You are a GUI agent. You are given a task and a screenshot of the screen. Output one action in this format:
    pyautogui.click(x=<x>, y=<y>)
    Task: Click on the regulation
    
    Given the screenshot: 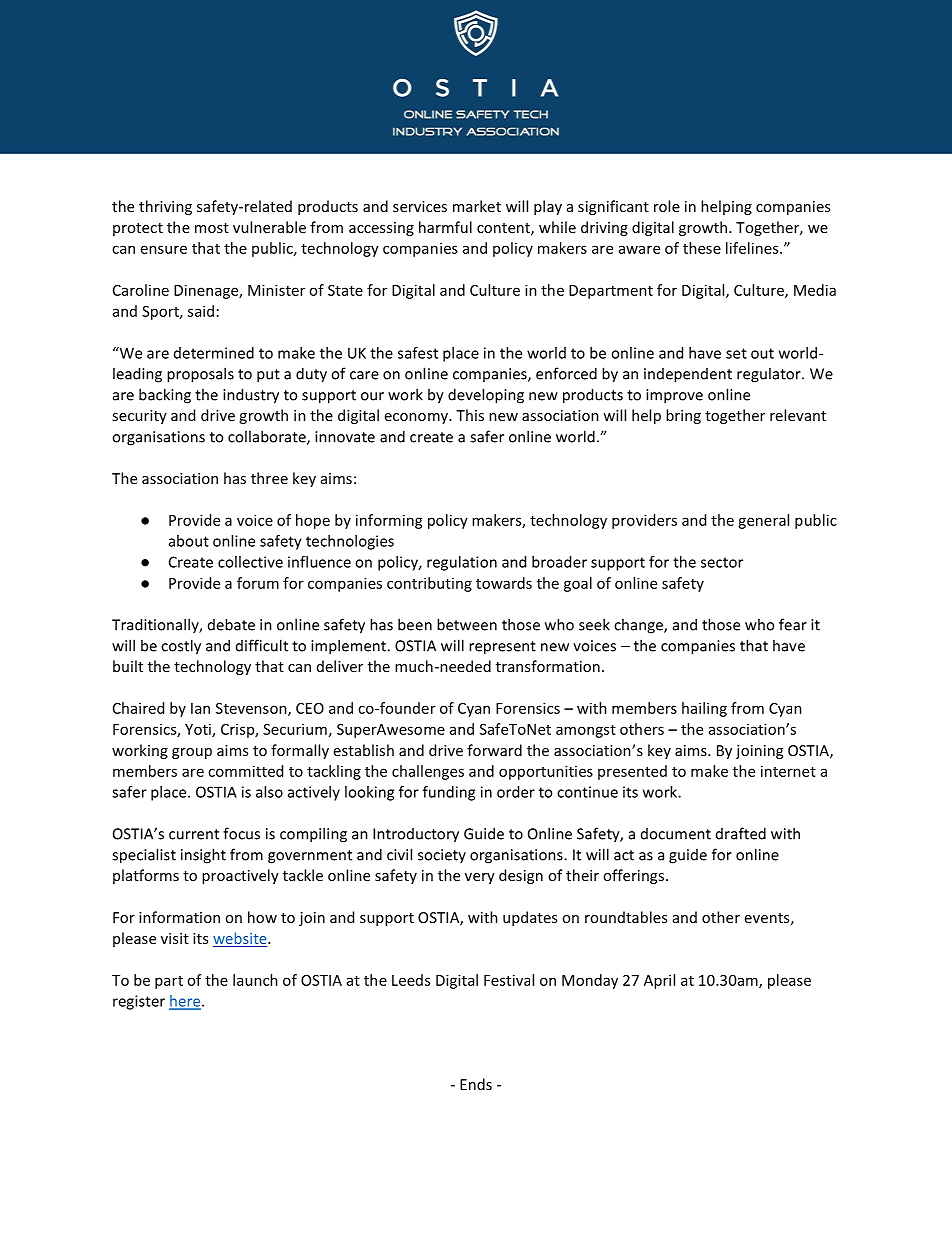 What is the action you would take?
    pyautogui.click(x=462, y=563)
